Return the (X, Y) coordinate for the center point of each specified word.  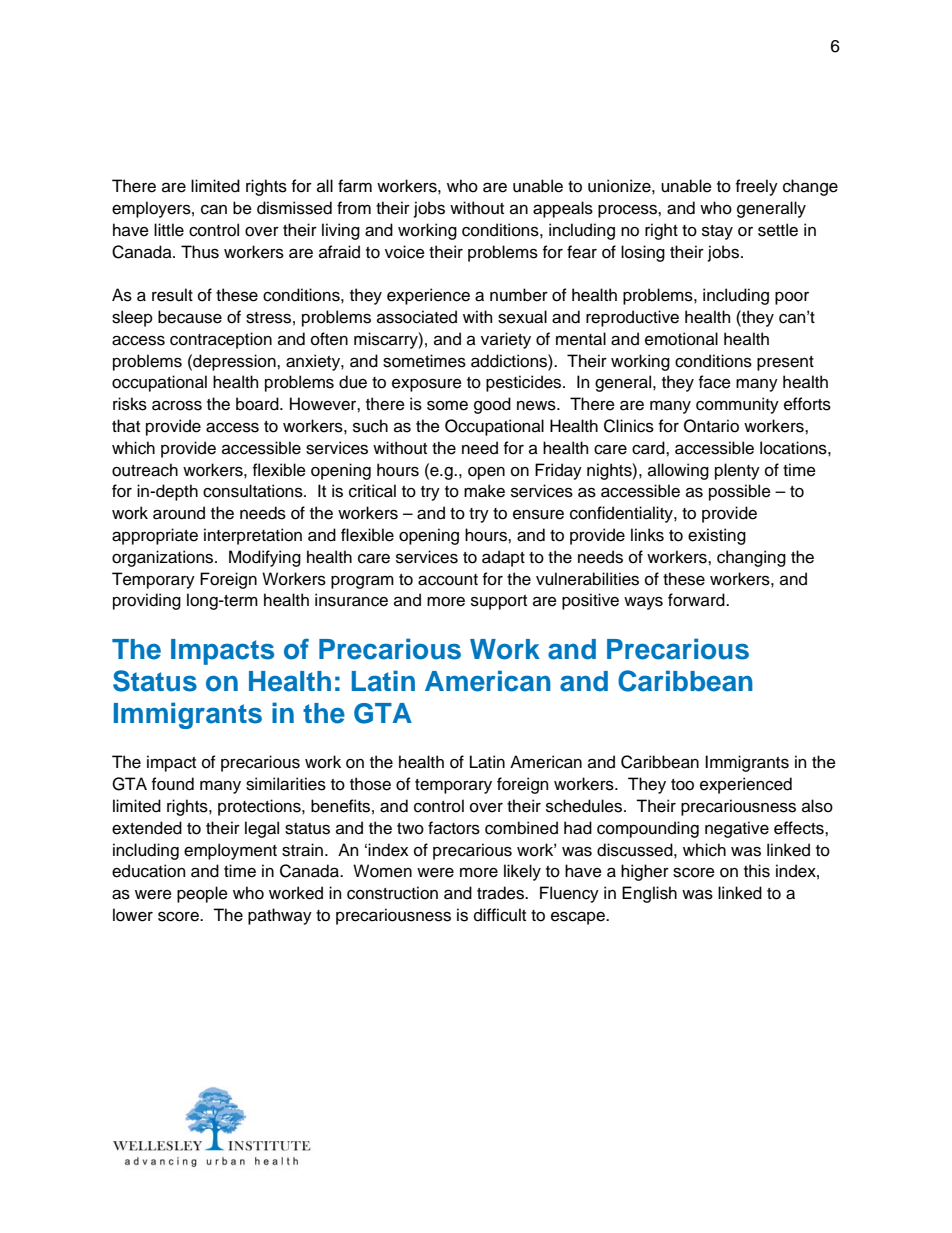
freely (757, 187)
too (682, 785)
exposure (427, 385)
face (715, 382)
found (173, 784)
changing (751, 558)
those (370, 784)
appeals (563, 209)
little (169, 230)
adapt (503, 558)
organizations (164, 558)
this (757, 871)
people (202, 894)
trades (501, 893)
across (177, 405)
